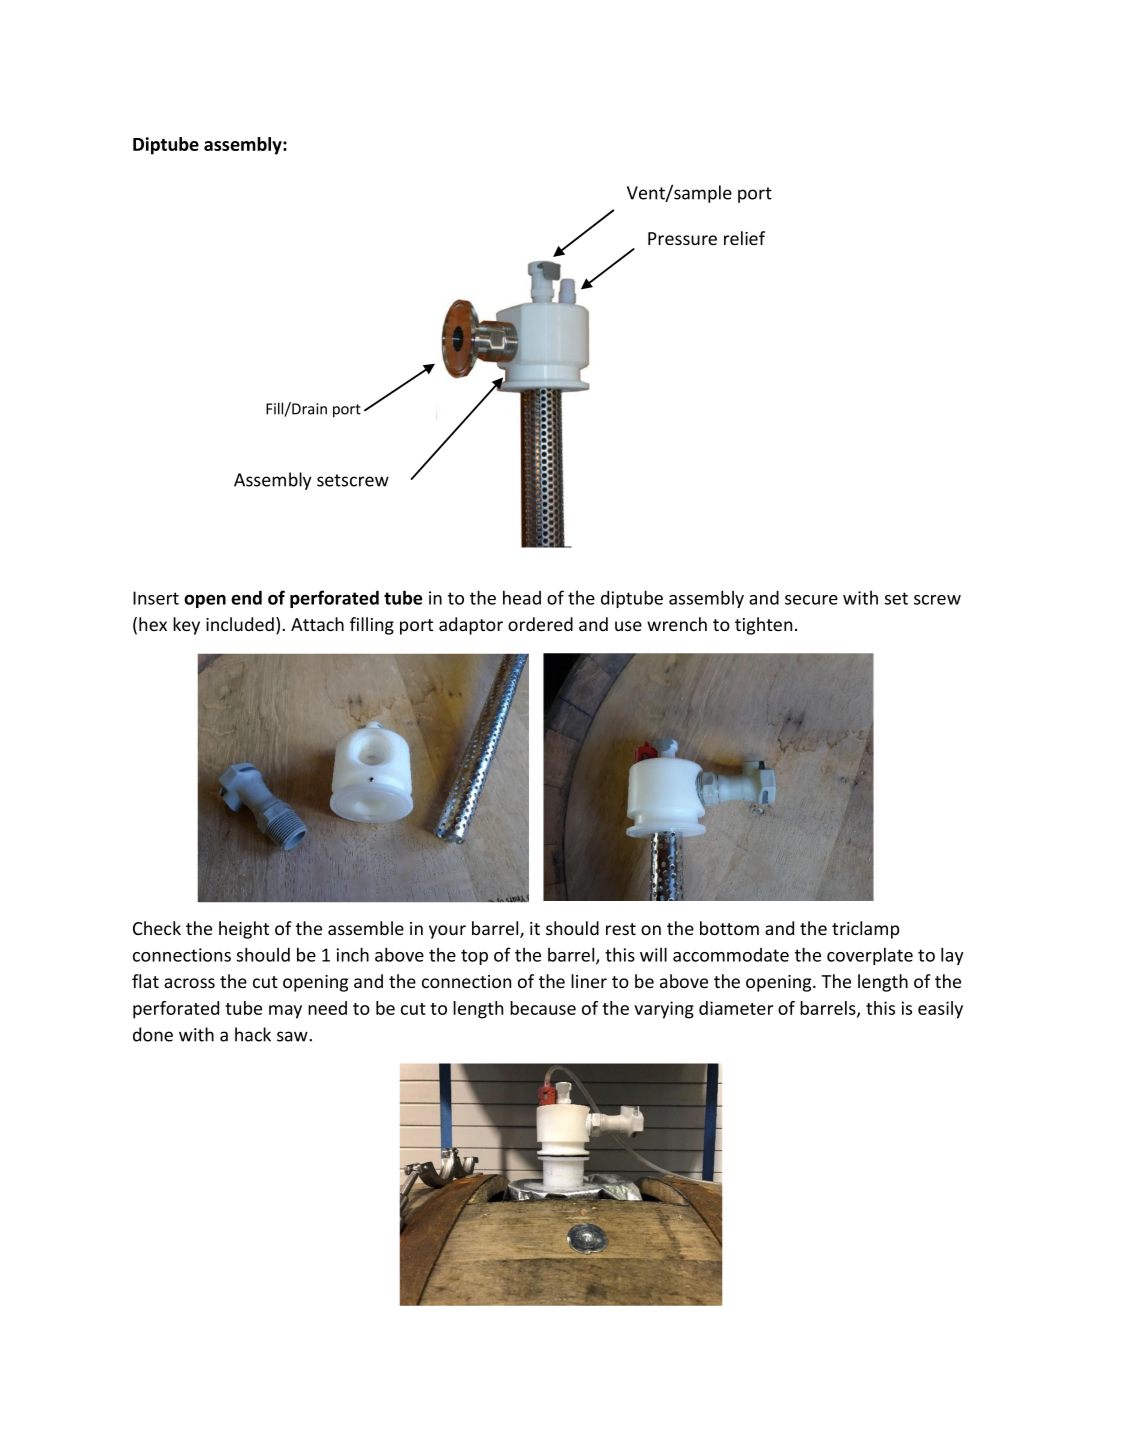 The width and height of the screenshot is (1122, 1452). I want to click on end, so click(246, 597).
